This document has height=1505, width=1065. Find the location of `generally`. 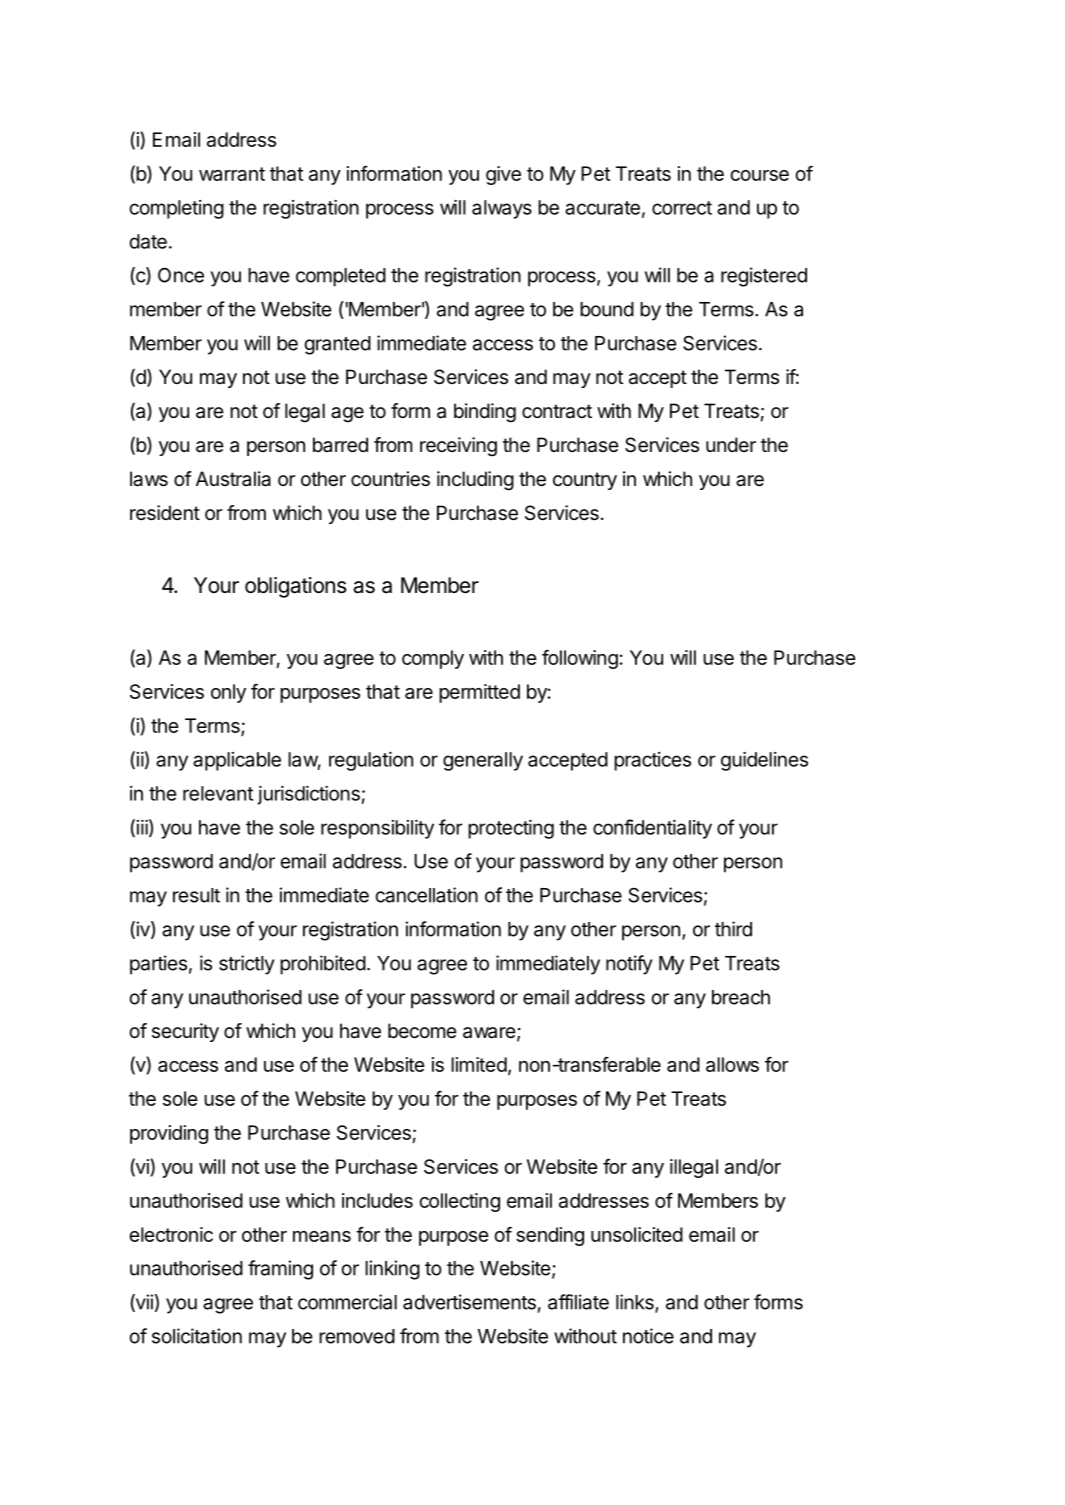

generally is located at coordinates (483, 761).
